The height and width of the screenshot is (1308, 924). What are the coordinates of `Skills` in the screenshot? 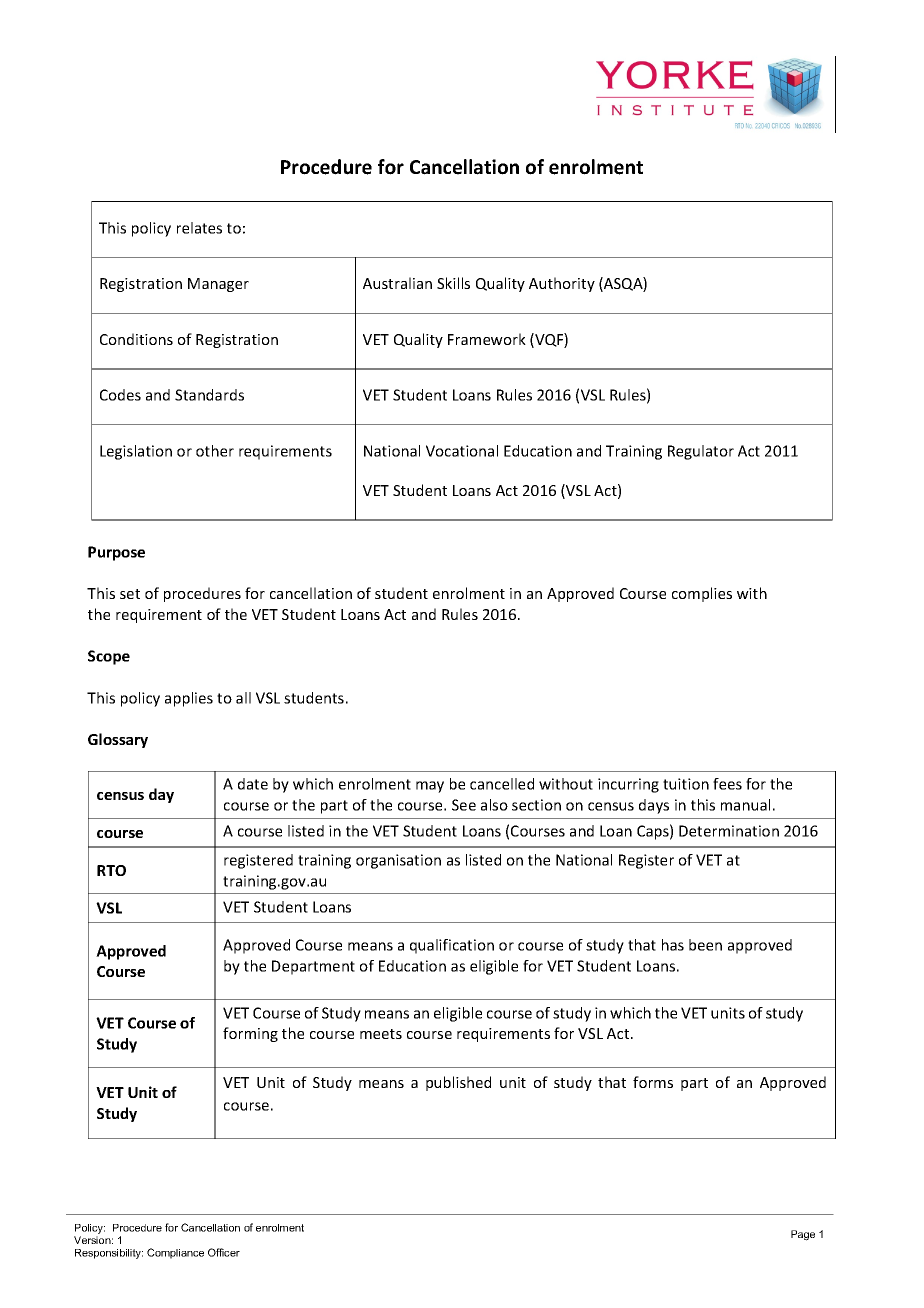 It's located at (453, 283).
